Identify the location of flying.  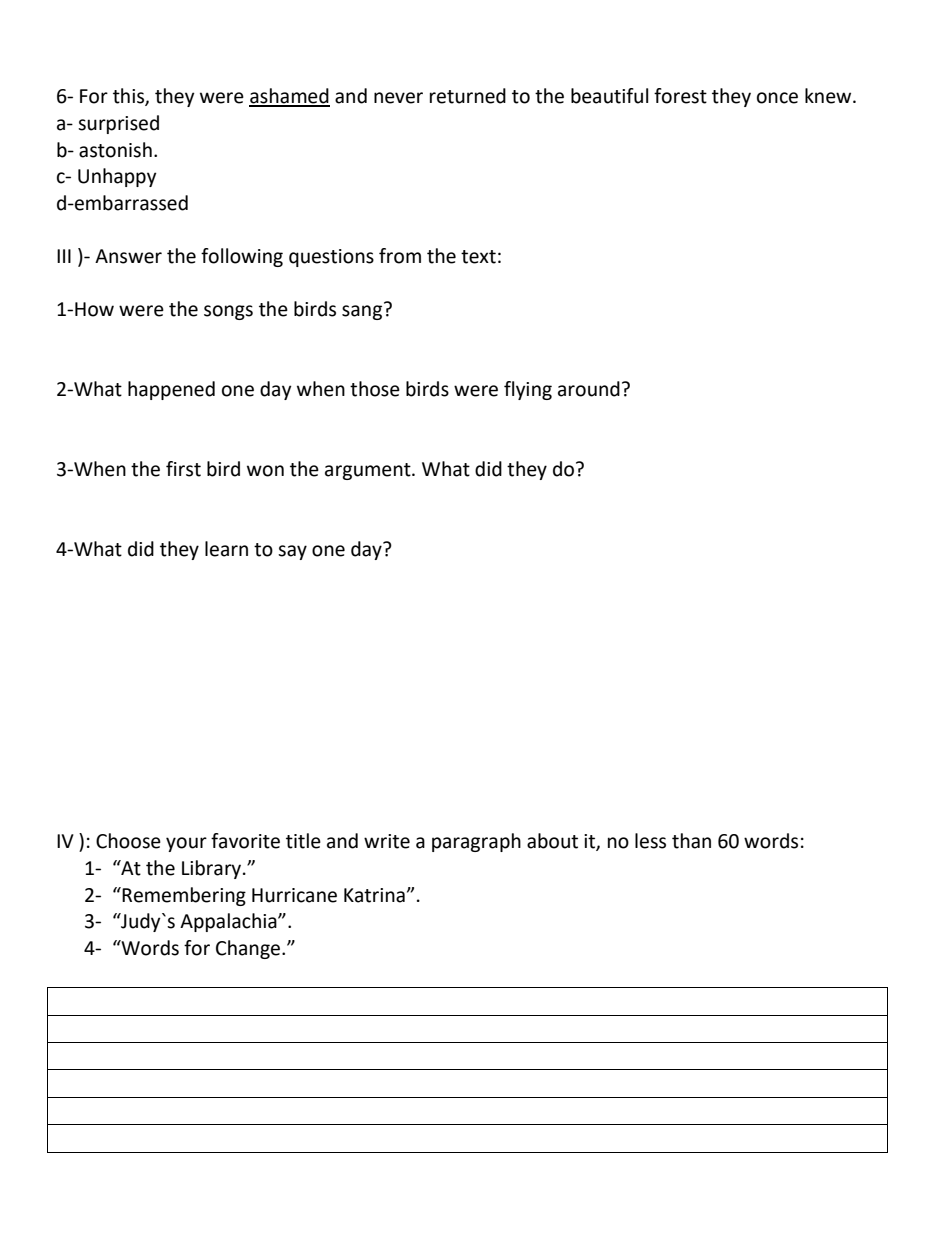
(528, 390).
